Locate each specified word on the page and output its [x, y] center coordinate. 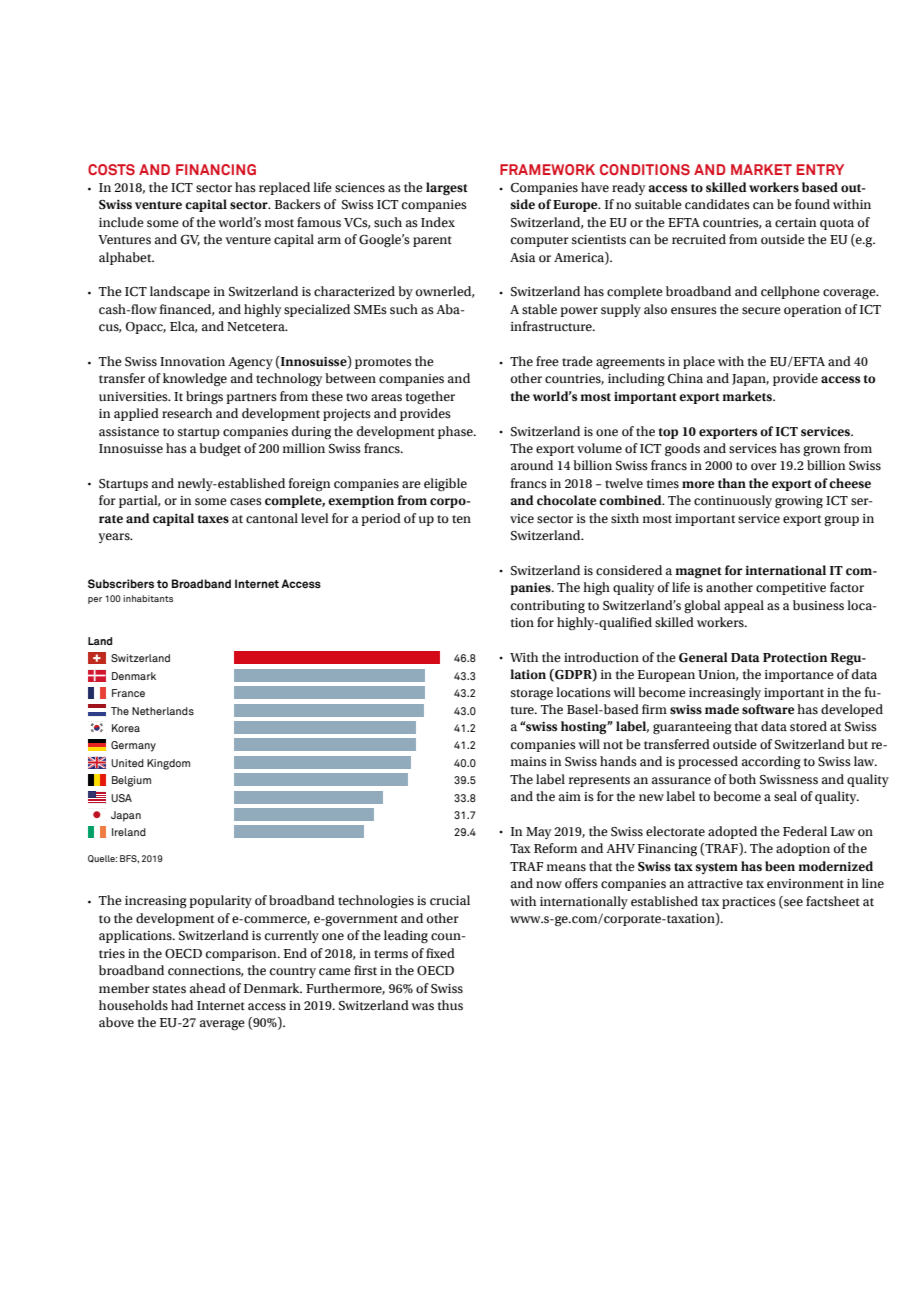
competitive [791, 589]
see [792, 903]
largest [447, 189]
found [812, 204]
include [121, 222]
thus [450, 1005]
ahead [208, 988]
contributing [548, 607]
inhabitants [148, 598]
